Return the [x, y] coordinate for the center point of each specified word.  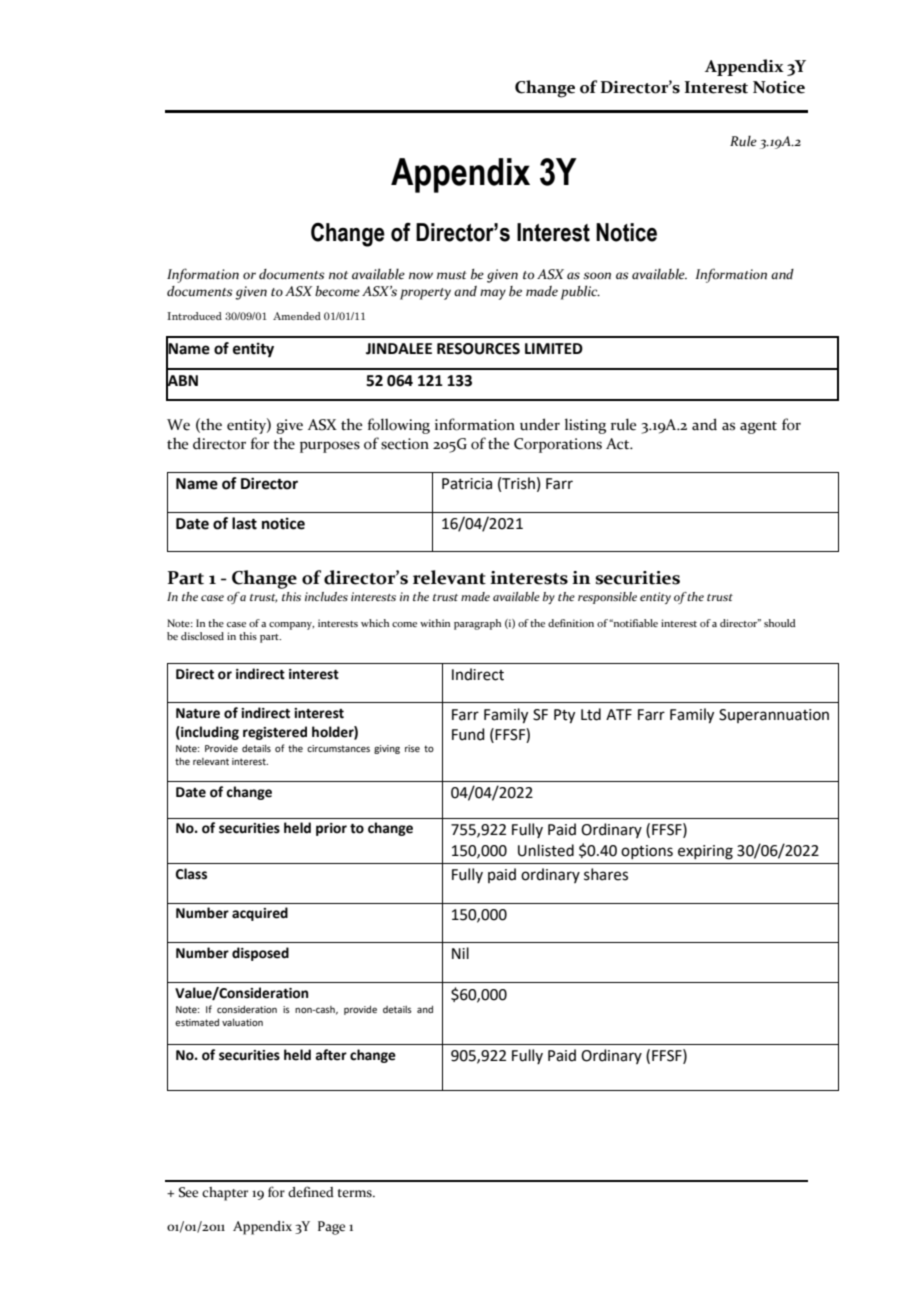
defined [311, 1192]
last [244, 523]
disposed [260, 954]
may [493, 294]
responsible [607, 598]
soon [597, 276]
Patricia [467, 484]
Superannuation [774, 716]
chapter [225, 1194]
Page [331, 1228]
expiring [705, 852]
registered [275, 733]
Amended [297, 316]
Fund [468, 734]
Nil [460, 953]
